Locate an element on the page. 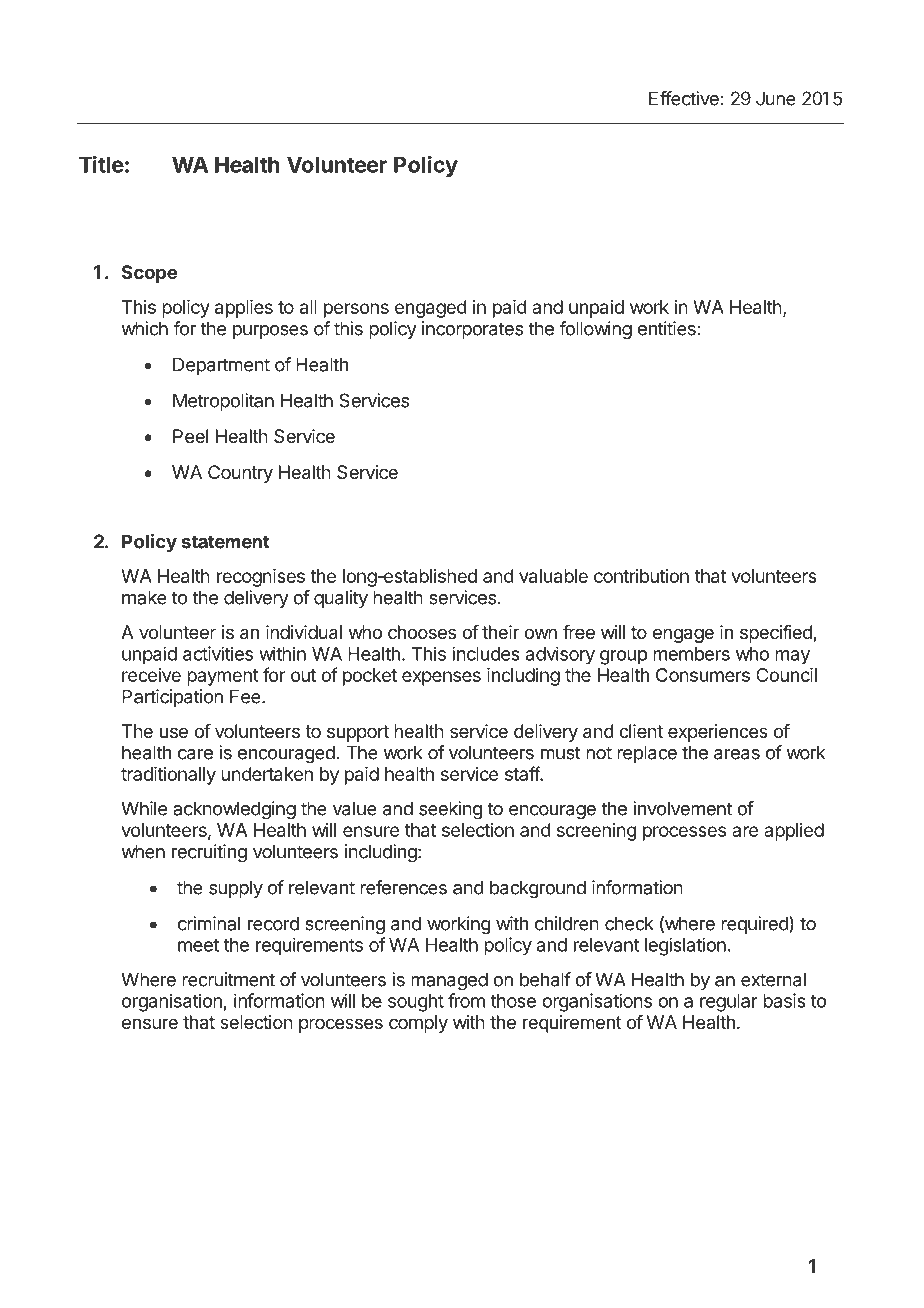 The width and height of the page is (924, 1308). Effective is located at coordinates (684, 98).
